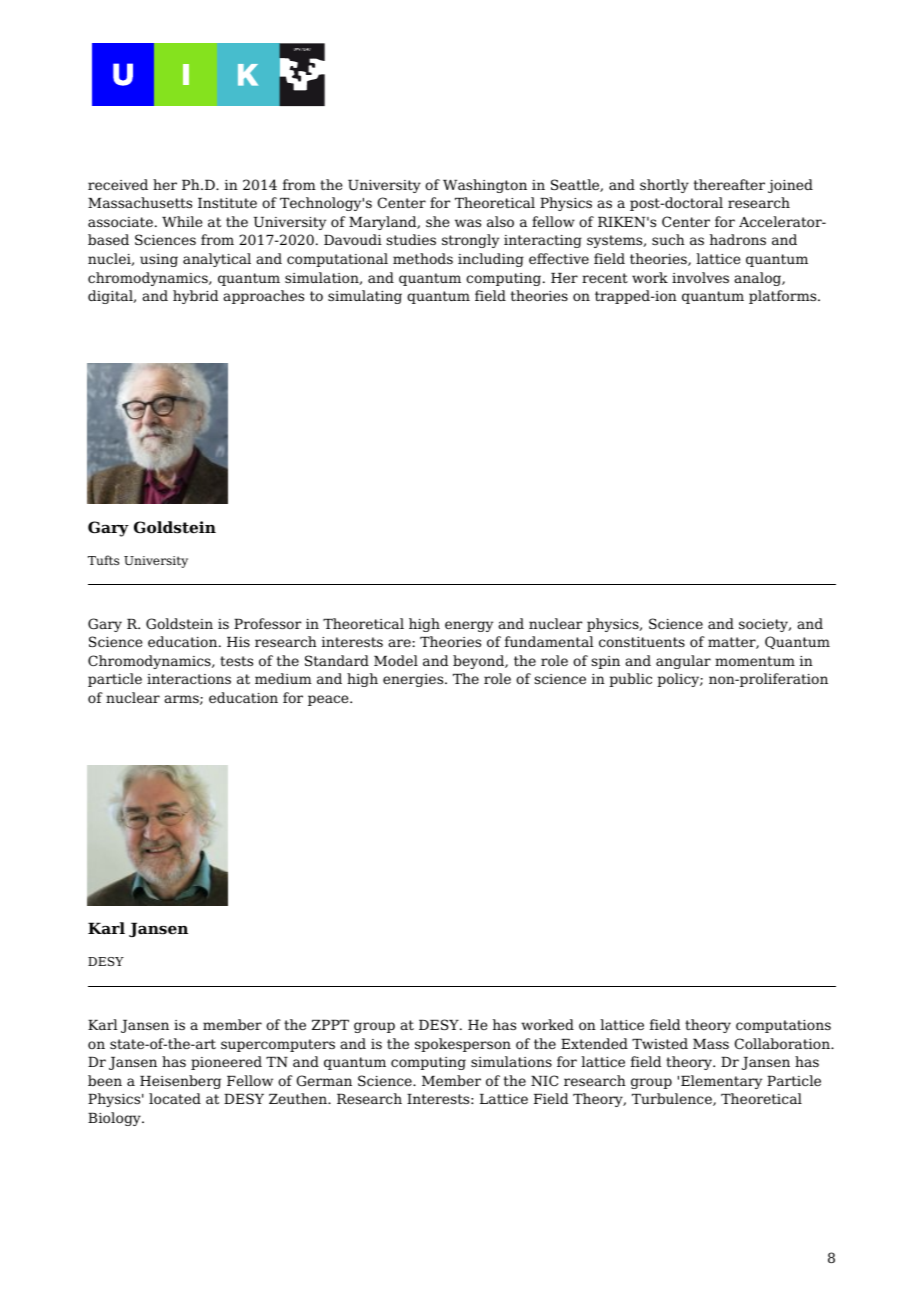 The image size is (924, 1308). I want to click on she, so click(437, 221).
